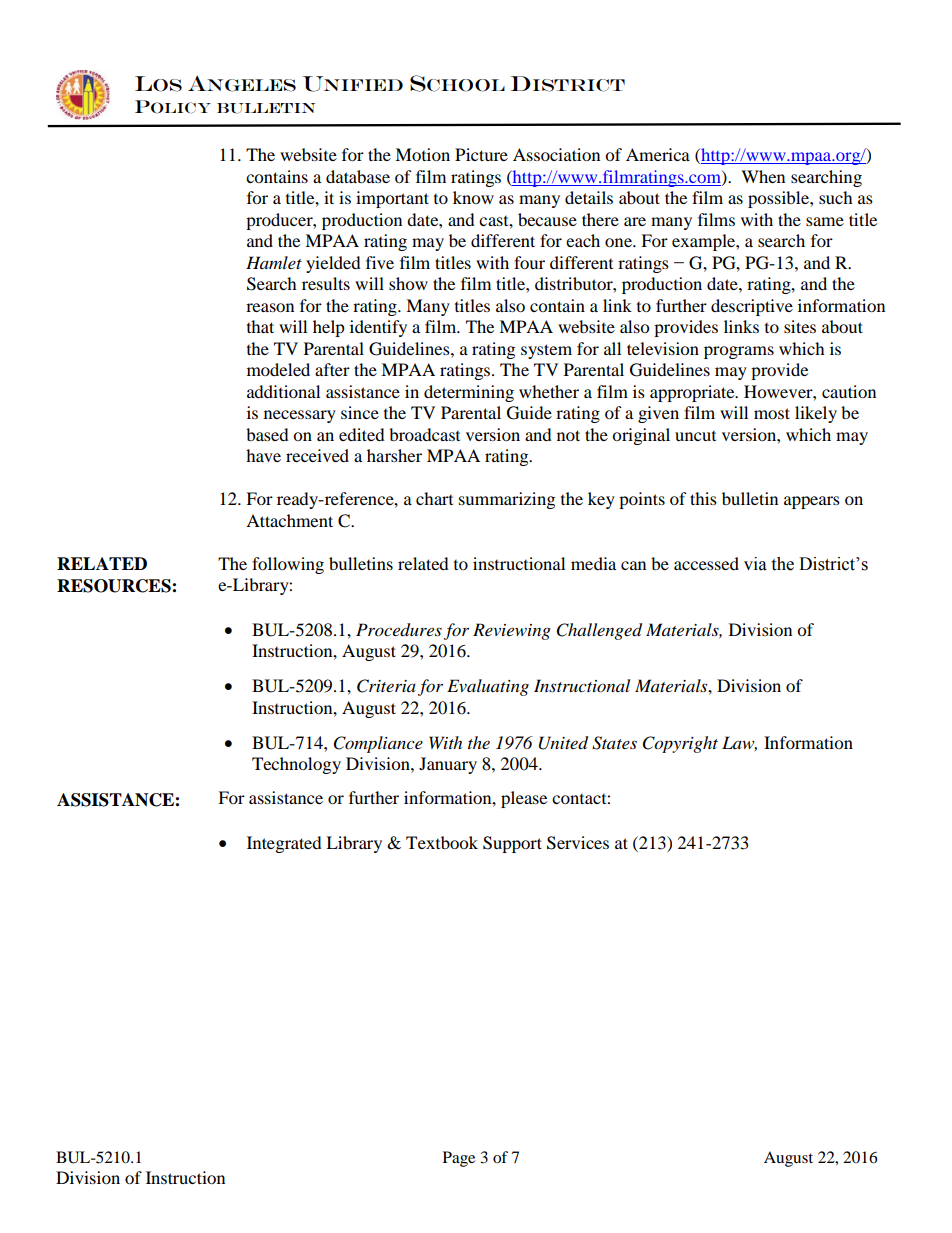  What do you see at coordinates (459, 1159) in the page?
I see `Page` at bounding box center [459, 1159].
